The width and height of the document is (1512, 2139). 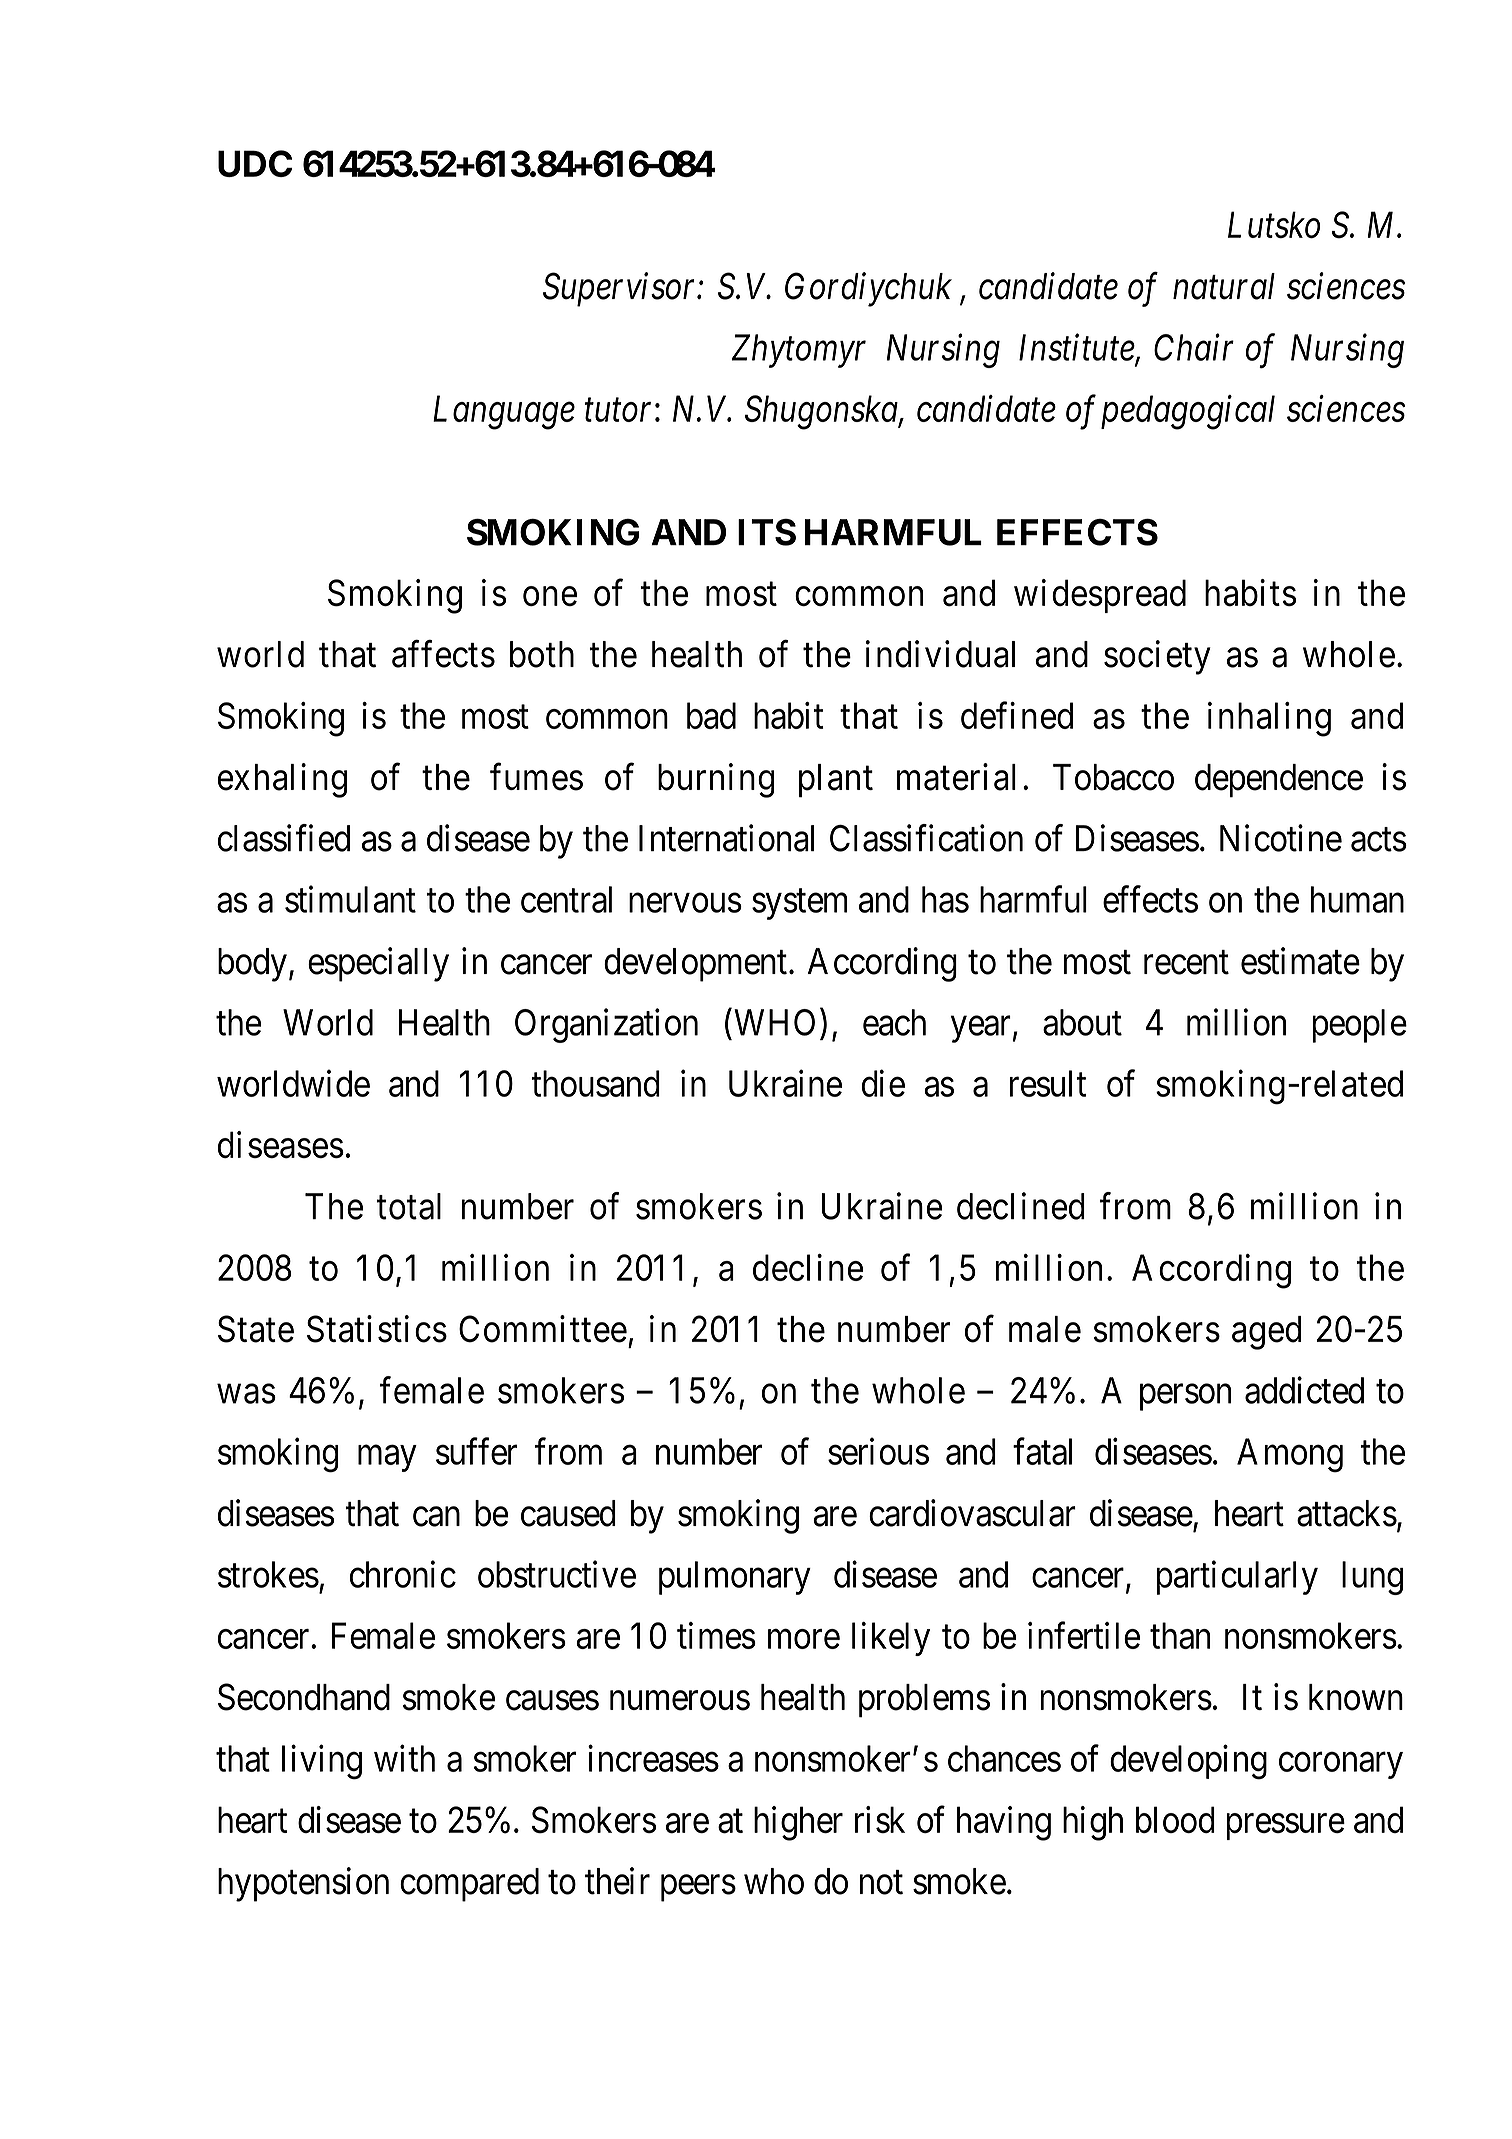 I want to click on stimulant, so click(x=350, y=899).
